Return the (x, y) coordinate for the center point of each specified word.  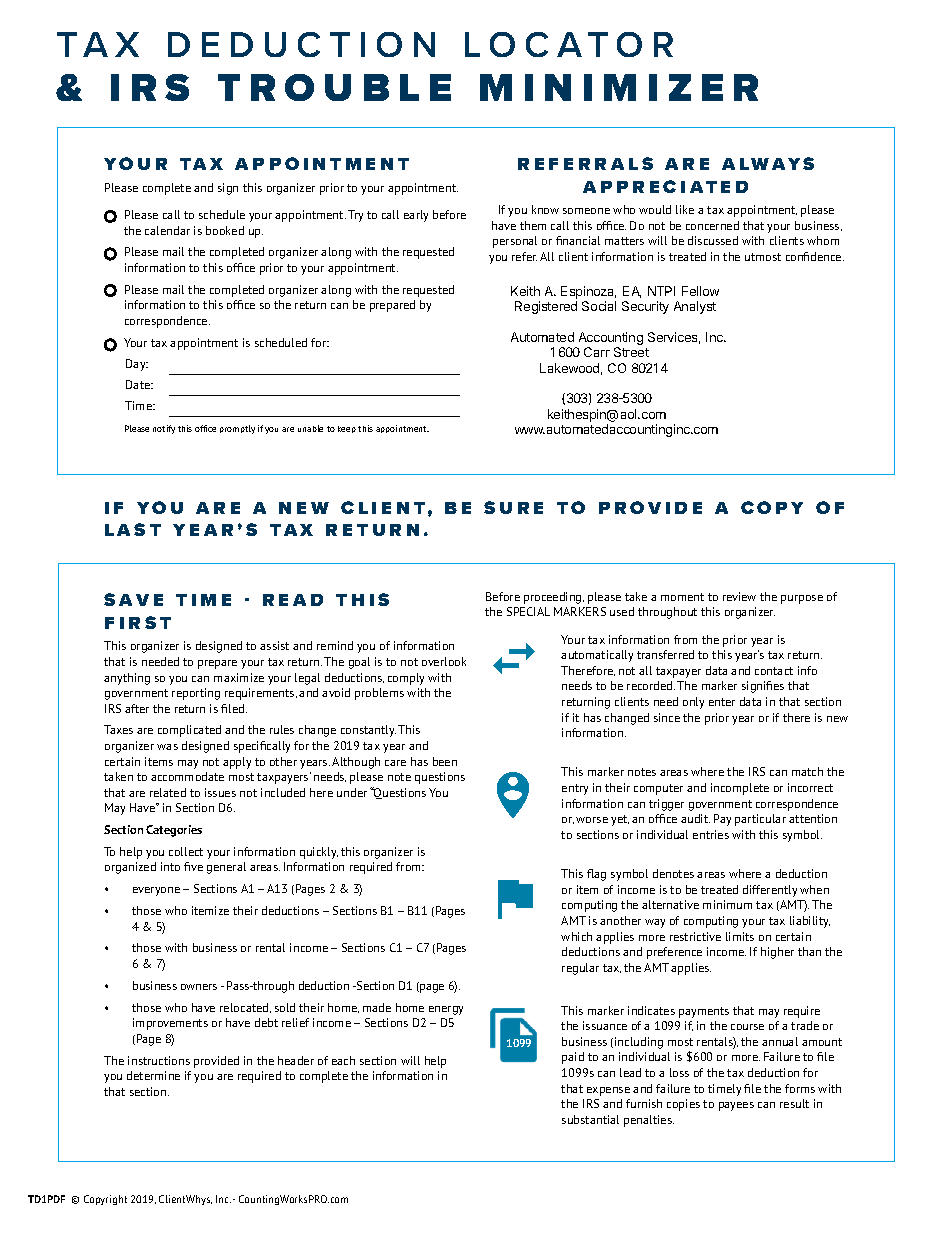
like (685, 209)
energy (446, 1010)
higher (777, 953)
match (807, 771)
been (445, 761)
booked (225, 230)
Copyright (105, 1200)
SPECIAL (528, 611)
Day (137, 365)
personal (515, 242)
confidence (815, 256)
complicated (189, 731)
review (739, 596)
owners (199, 987)
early (416, 216)
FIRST (138, 622)
